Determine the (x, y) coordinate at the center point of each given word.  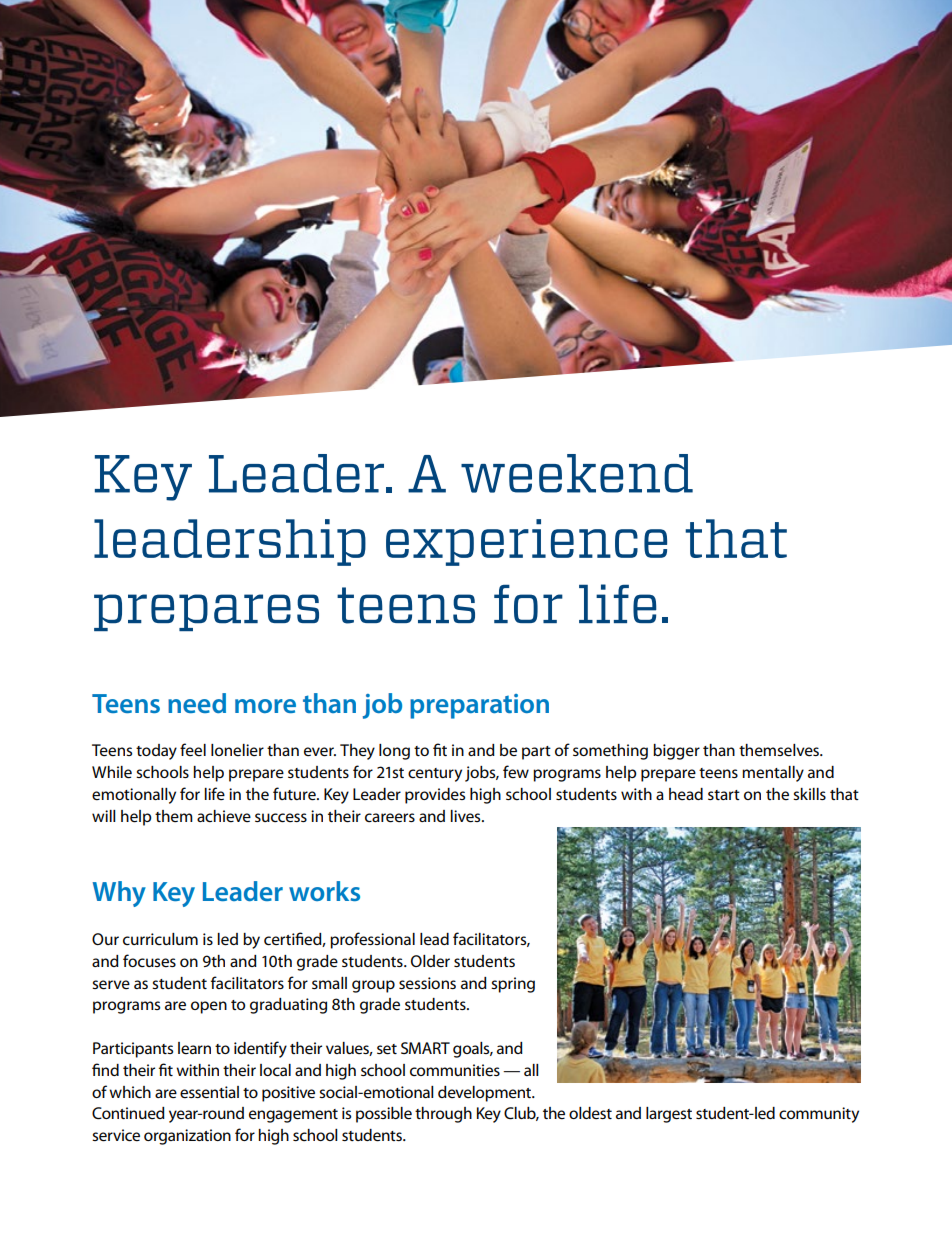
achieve (224, 816)
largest (669, 1115)
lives (466, 816)
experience (526, 542)
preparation (479, 706)
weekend (577, 473)
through (443, 1115)
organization (187, 1137)
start (724, 795)
